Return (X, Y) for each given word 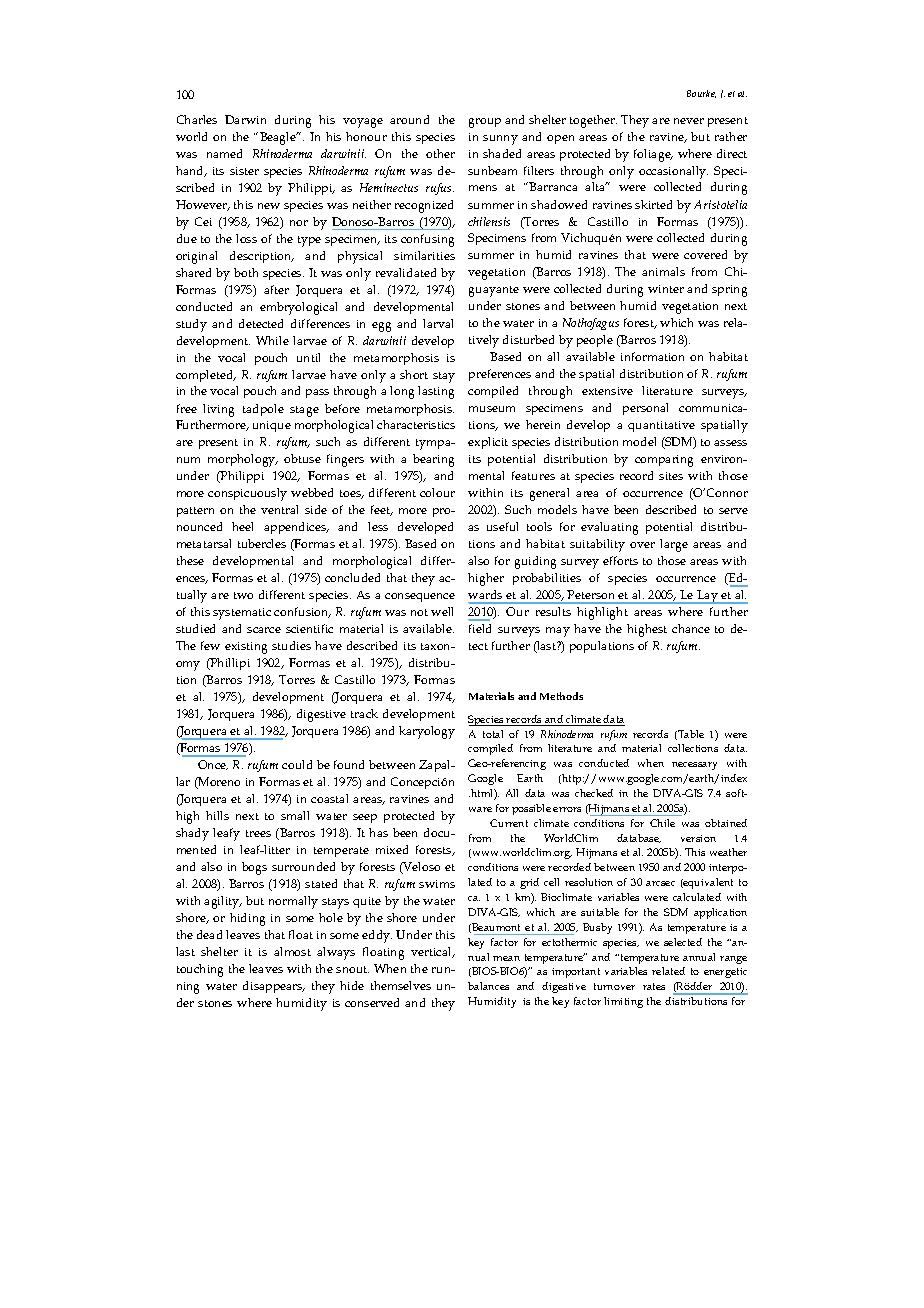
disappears (274, 987)
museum (492, 409)
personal (645, 409)
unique (272, 426)
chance (691, 628)
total (493, 734)
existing (246, 648)
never (689, 121)
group (485, 123)
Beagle (279, 138)
